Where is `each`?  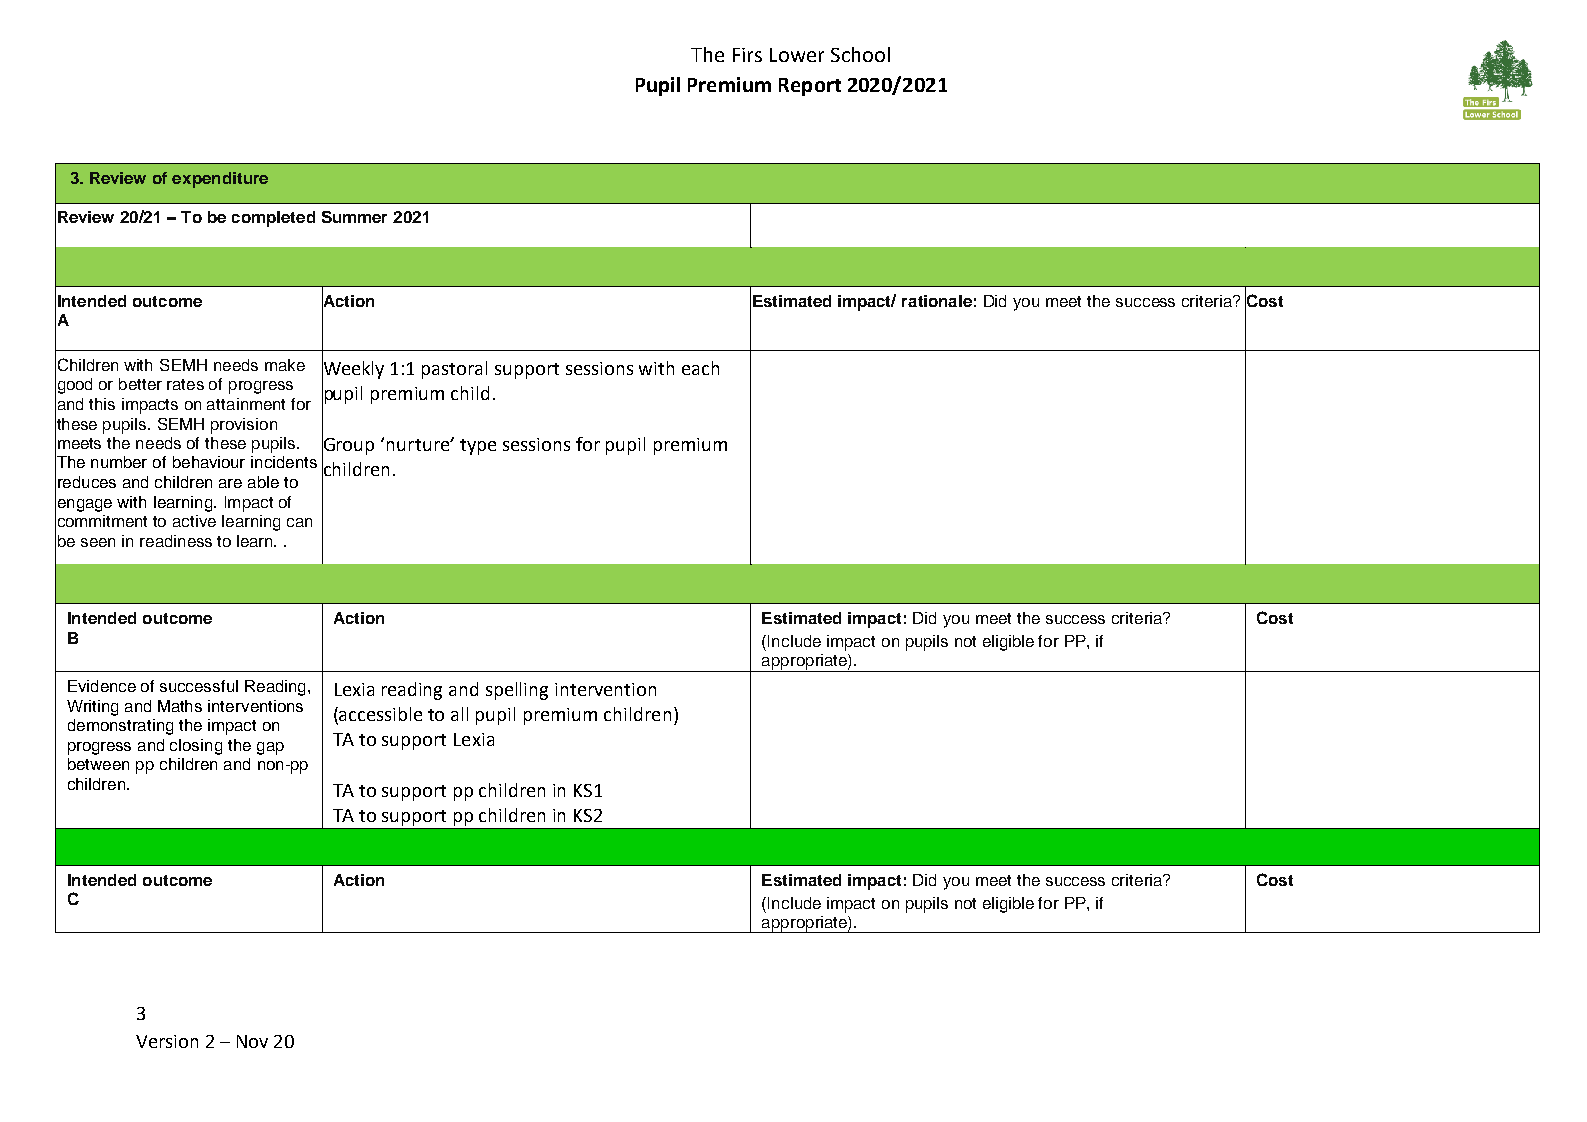
each is located at coordinates (700, 368).
